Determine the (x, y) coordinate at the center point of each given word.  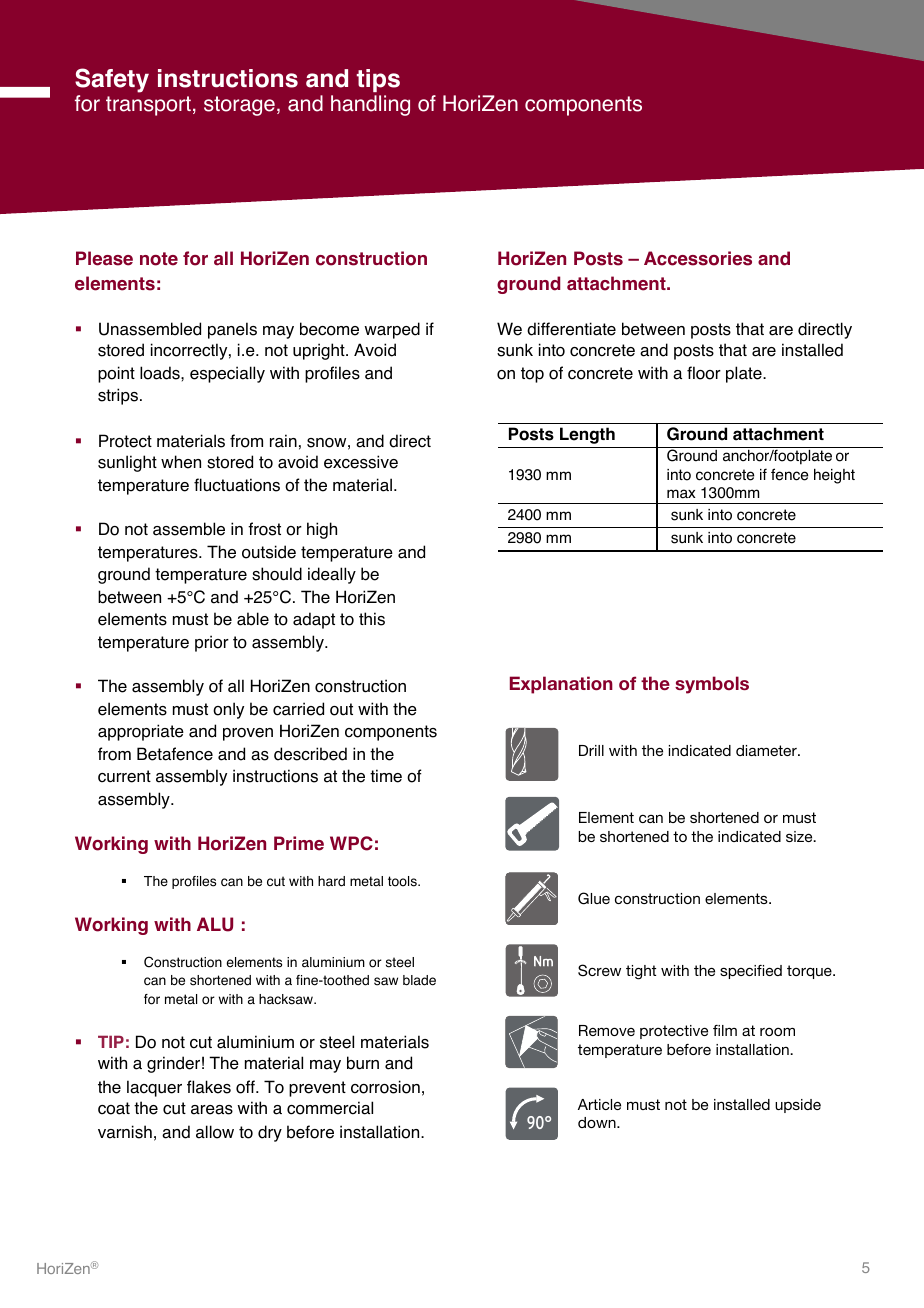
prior (212, 643)
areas (212, 1110)
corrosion (385, 1087)
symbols (712, 685)
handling (370, 105)
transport (148, 106)
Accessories (698, 258)
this (372, 619)
